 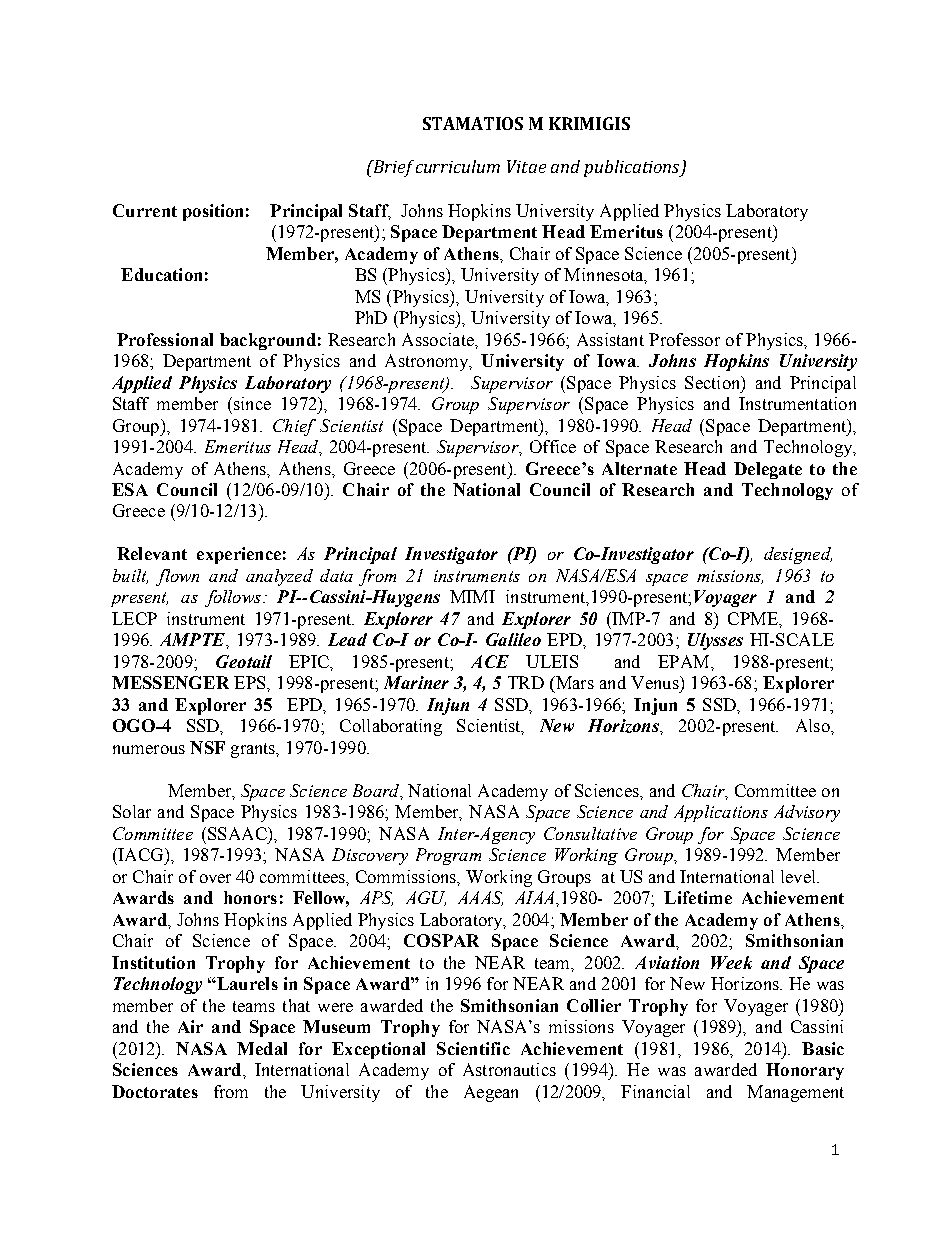 What do you see at coordinates (684, 339) in the screenshot?
I see `Professor` at bounding box center [684, 339].
